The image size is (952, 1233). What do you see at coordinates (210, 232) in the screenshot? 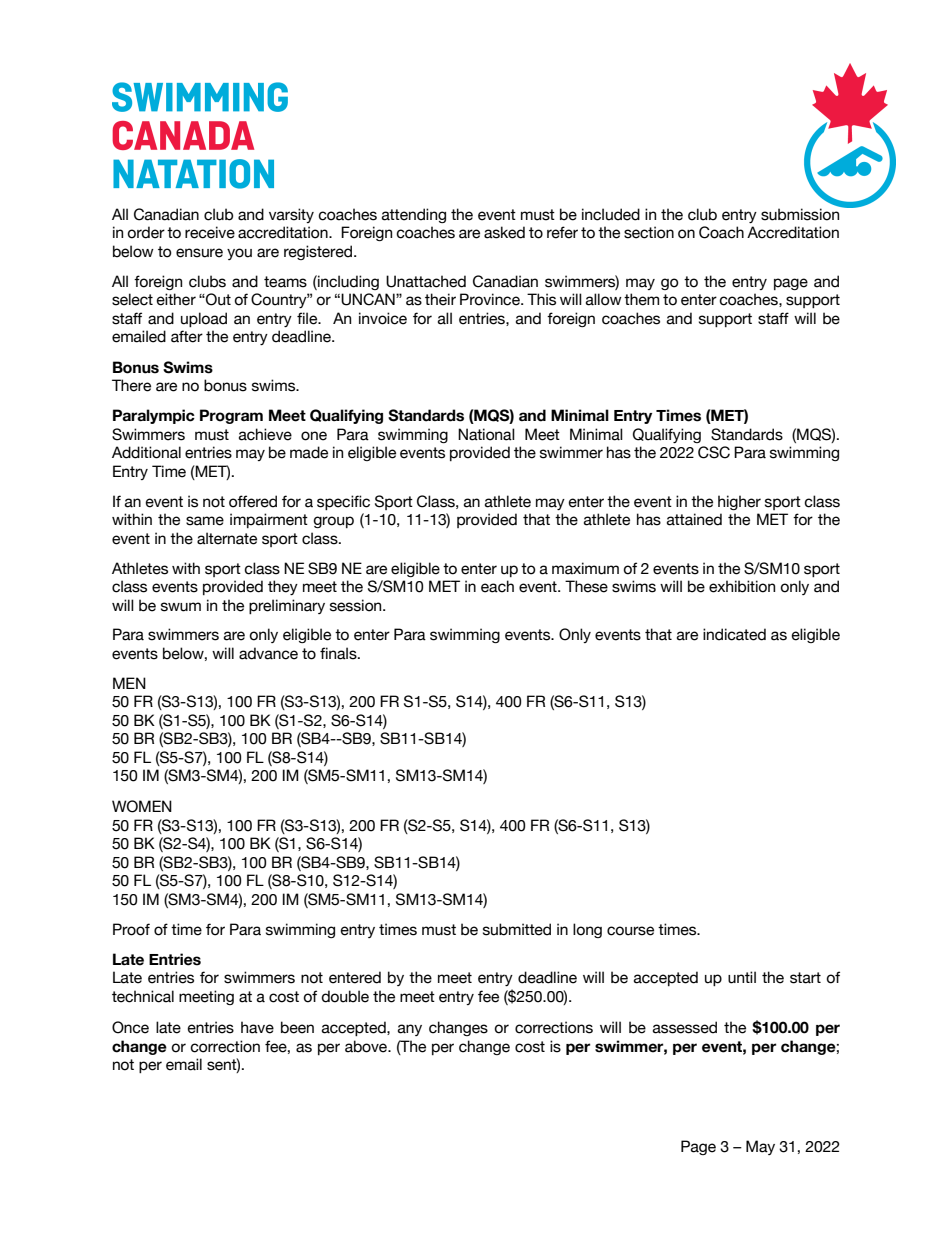
I see `receive` at bounding box center [210, 232].
